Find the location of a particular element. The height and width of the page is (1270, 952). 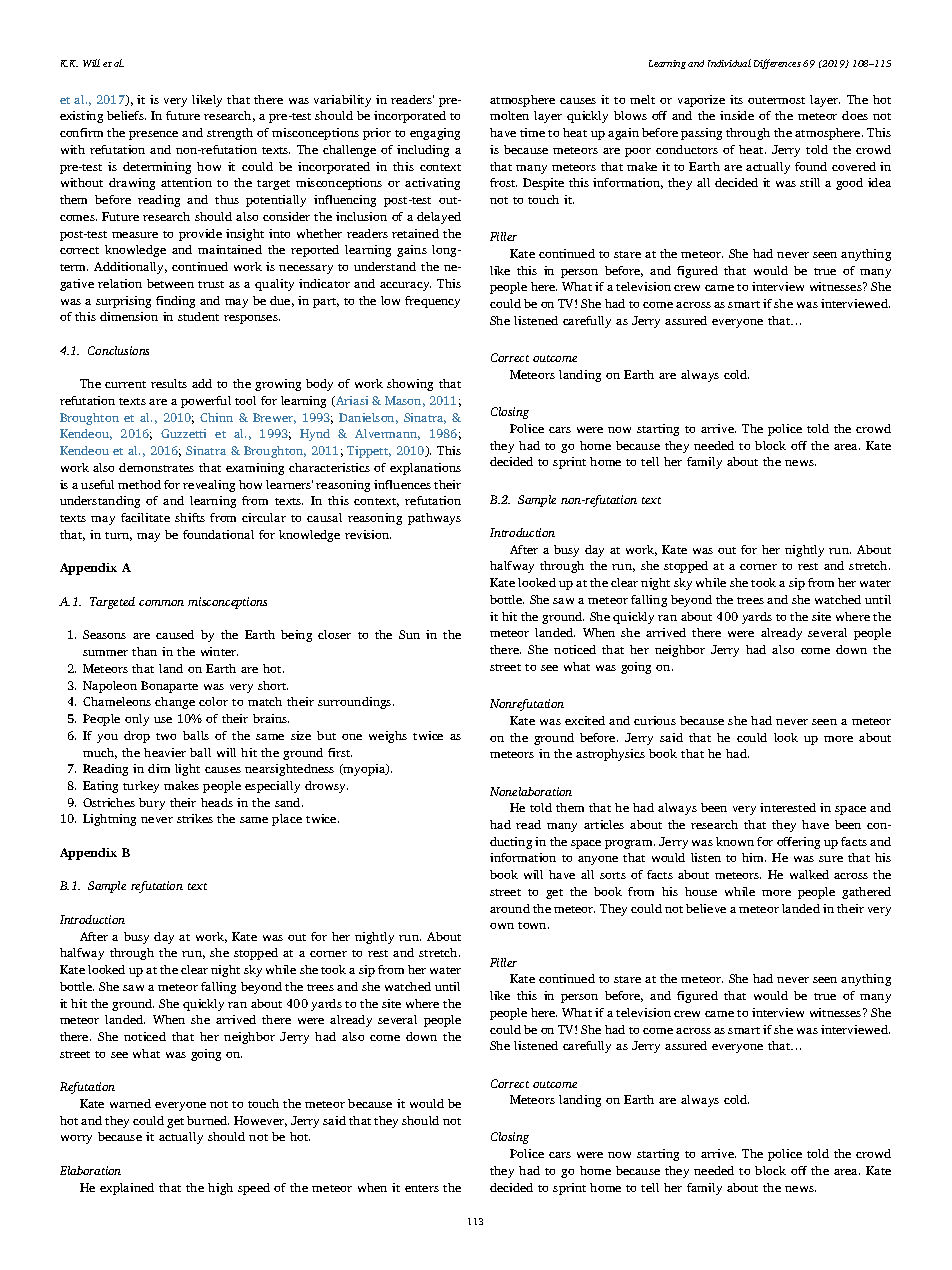

enters is located at coordinates (422, 1188).
